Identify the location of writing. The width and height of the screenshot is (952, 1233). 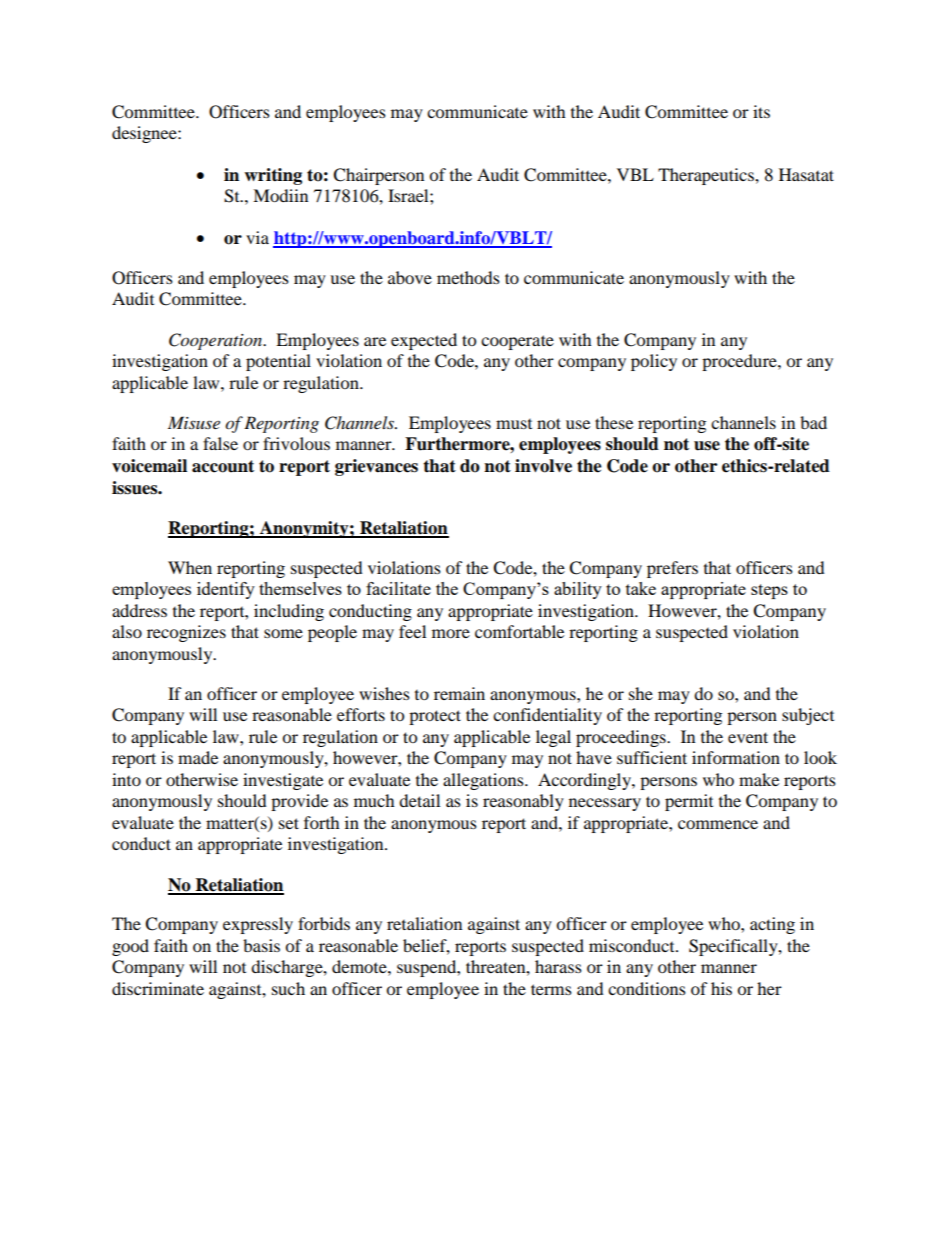
(273, 176).
